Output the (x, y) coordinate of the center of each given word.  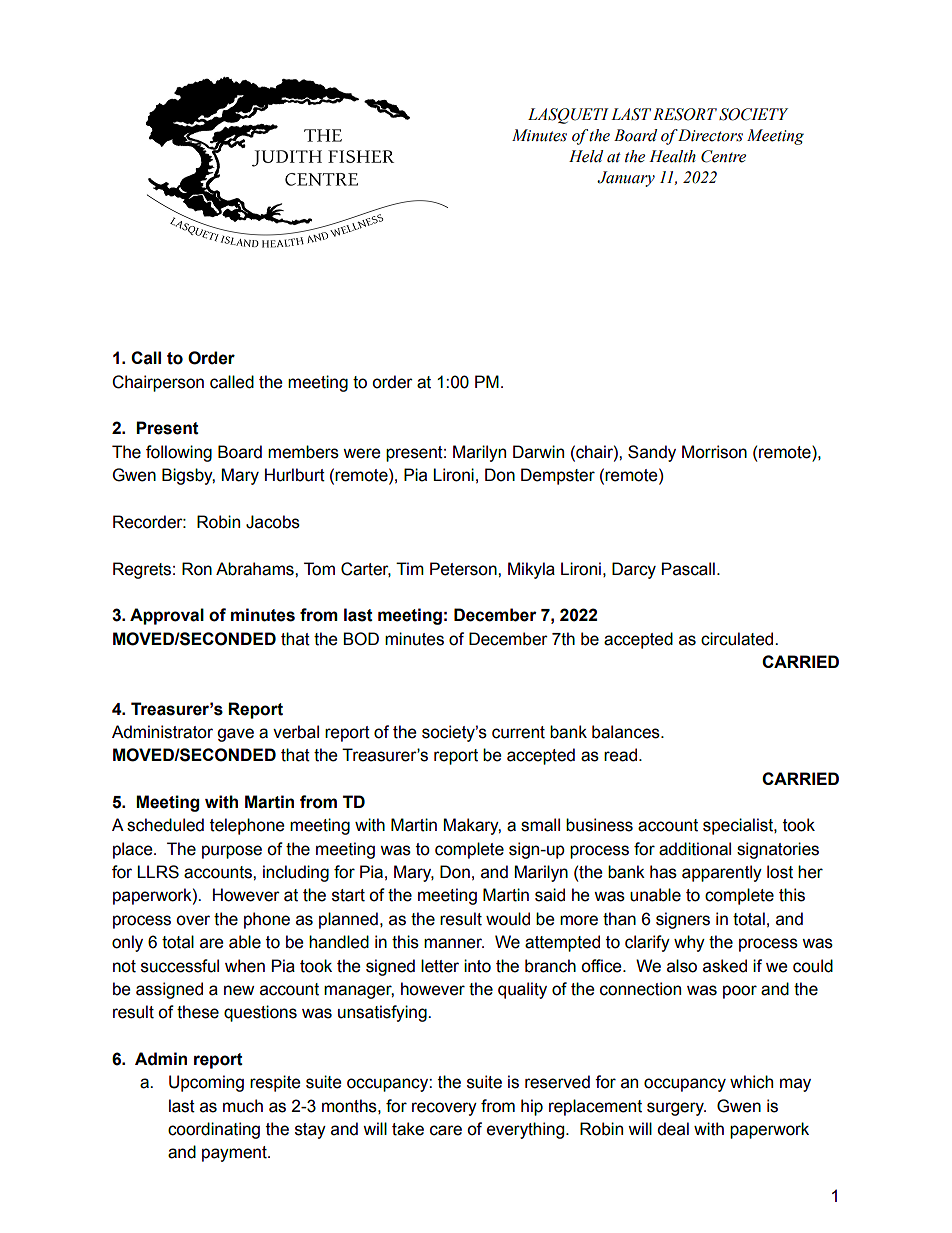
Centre (723, 156)
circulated (738, 639)
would (508, 919)
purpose (232, 852)
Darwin (538, 452)
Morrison (714, 452)
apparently (722, 873)
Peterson (464, 569)
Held (586, 156)
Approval (167, 616)
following (179, 453)
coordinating (214, 1130)
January (626, 179)
